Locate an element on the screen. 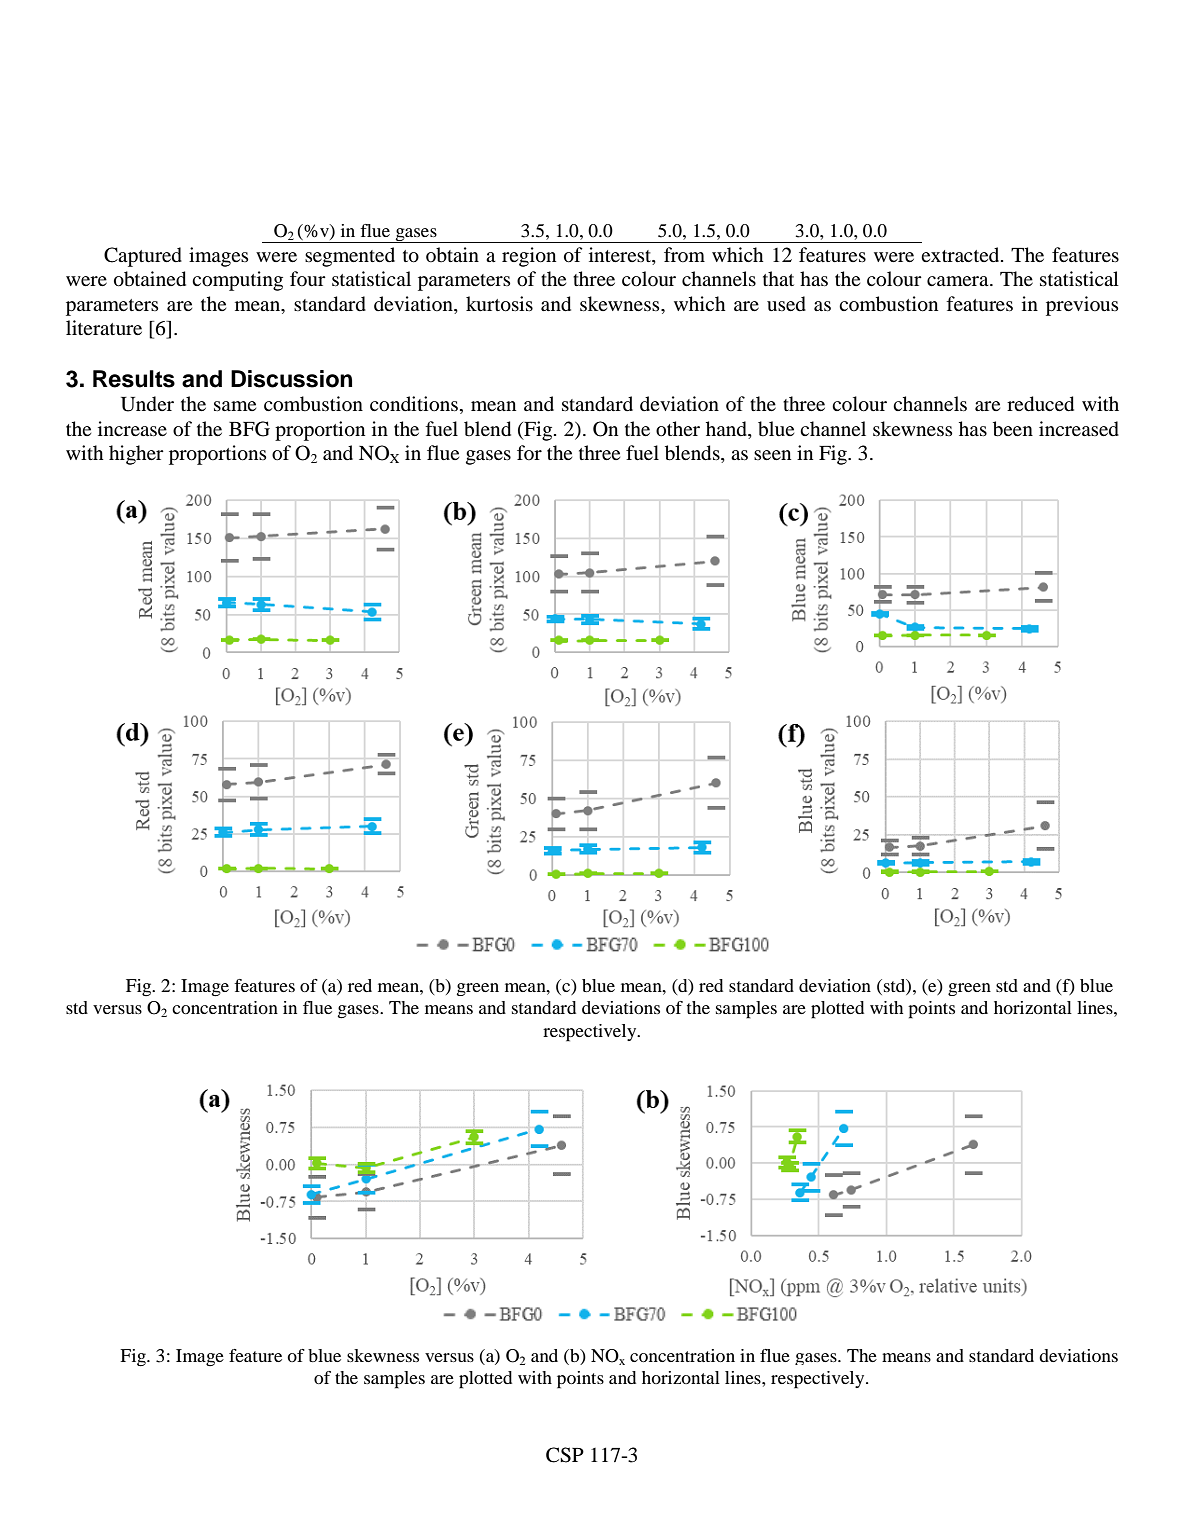 The height and width of the screenshot is (1533, 1185). other is located at coordinates (678, 429).
